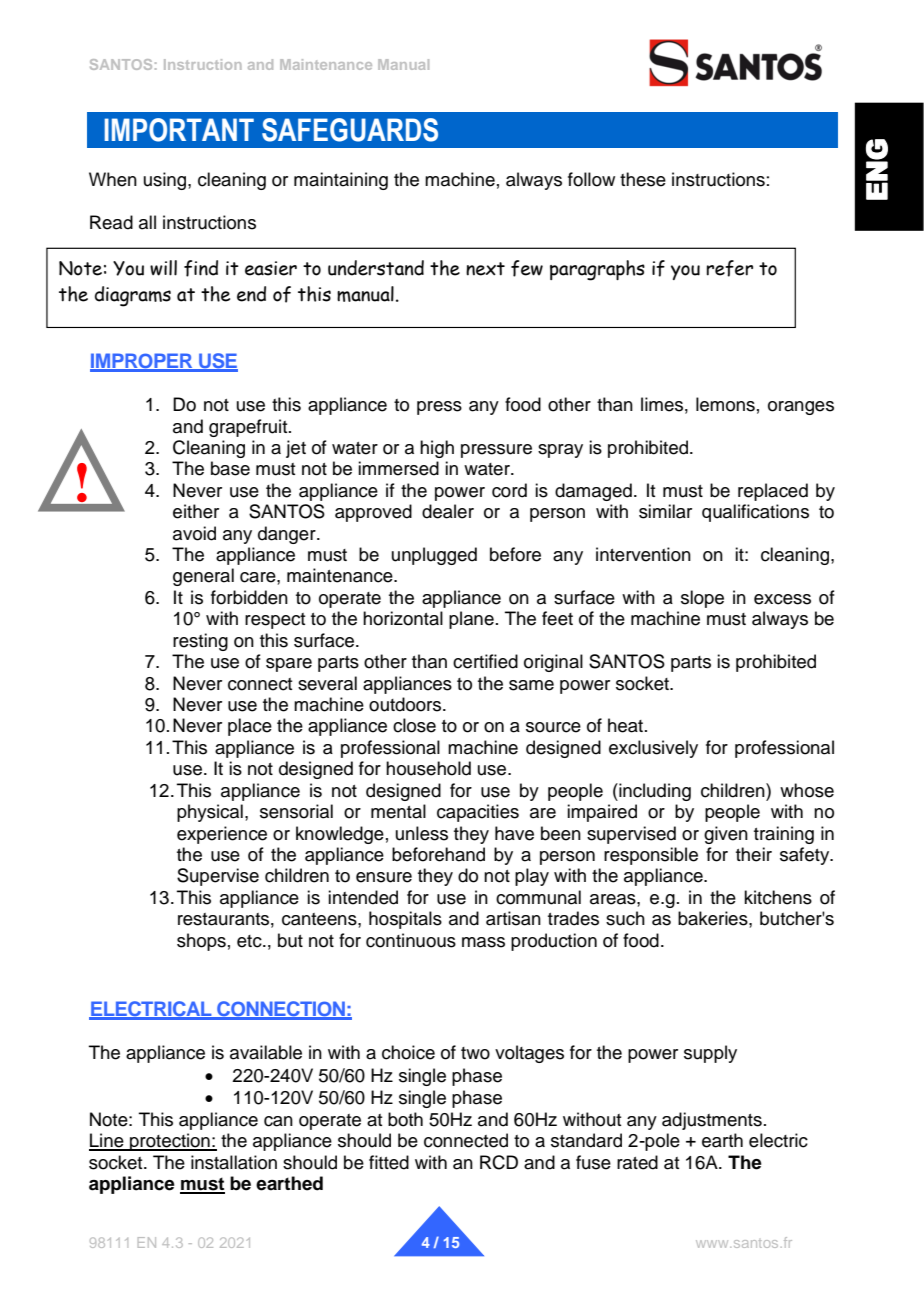 The width and height of the image is (924, 1307). What do you see at coordinates (643, 179) in the image?
I see `these` at bounding box center [643, 179].
